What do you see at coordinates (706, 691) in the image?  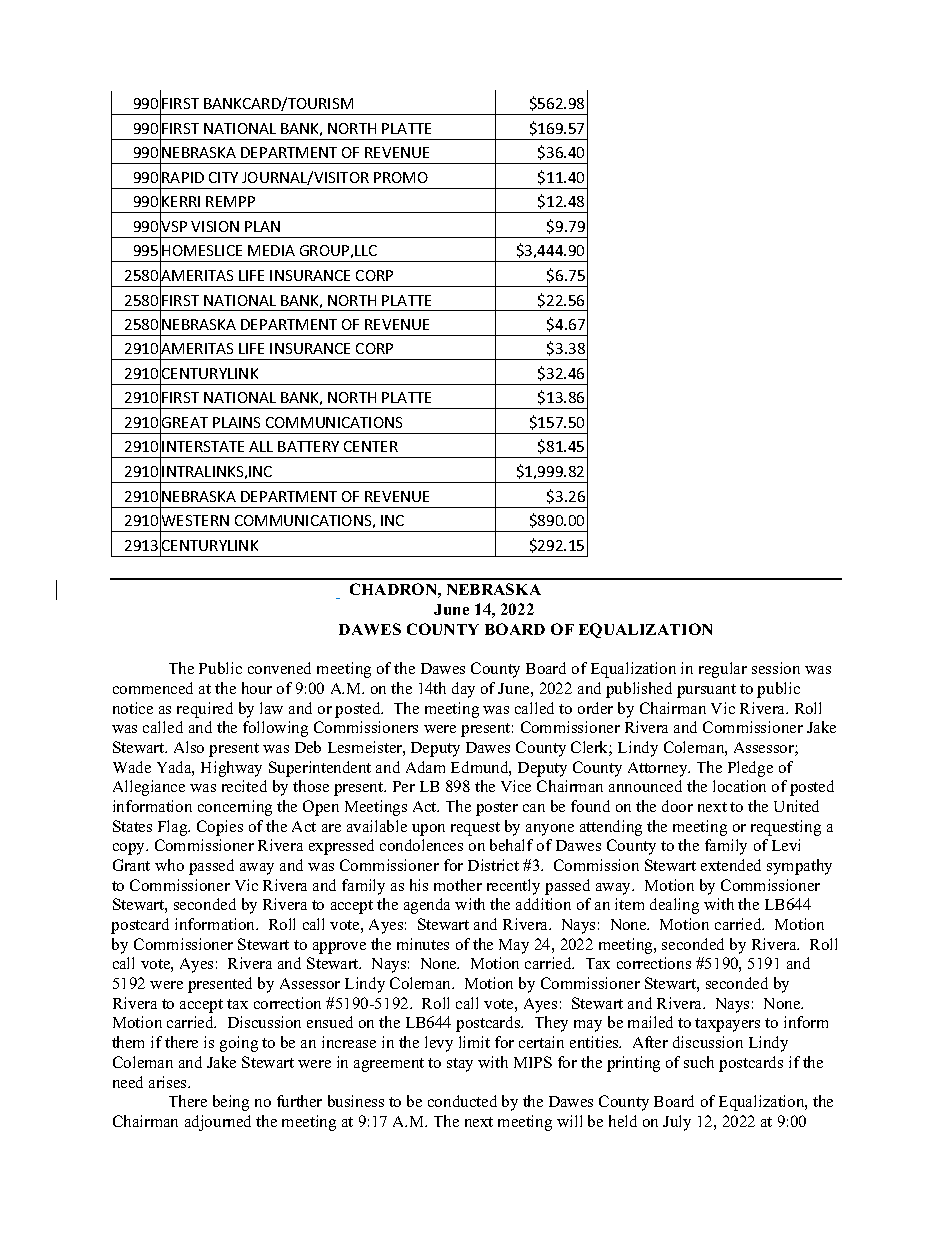 I see `pursuant` at bounding box center [706, 691].
